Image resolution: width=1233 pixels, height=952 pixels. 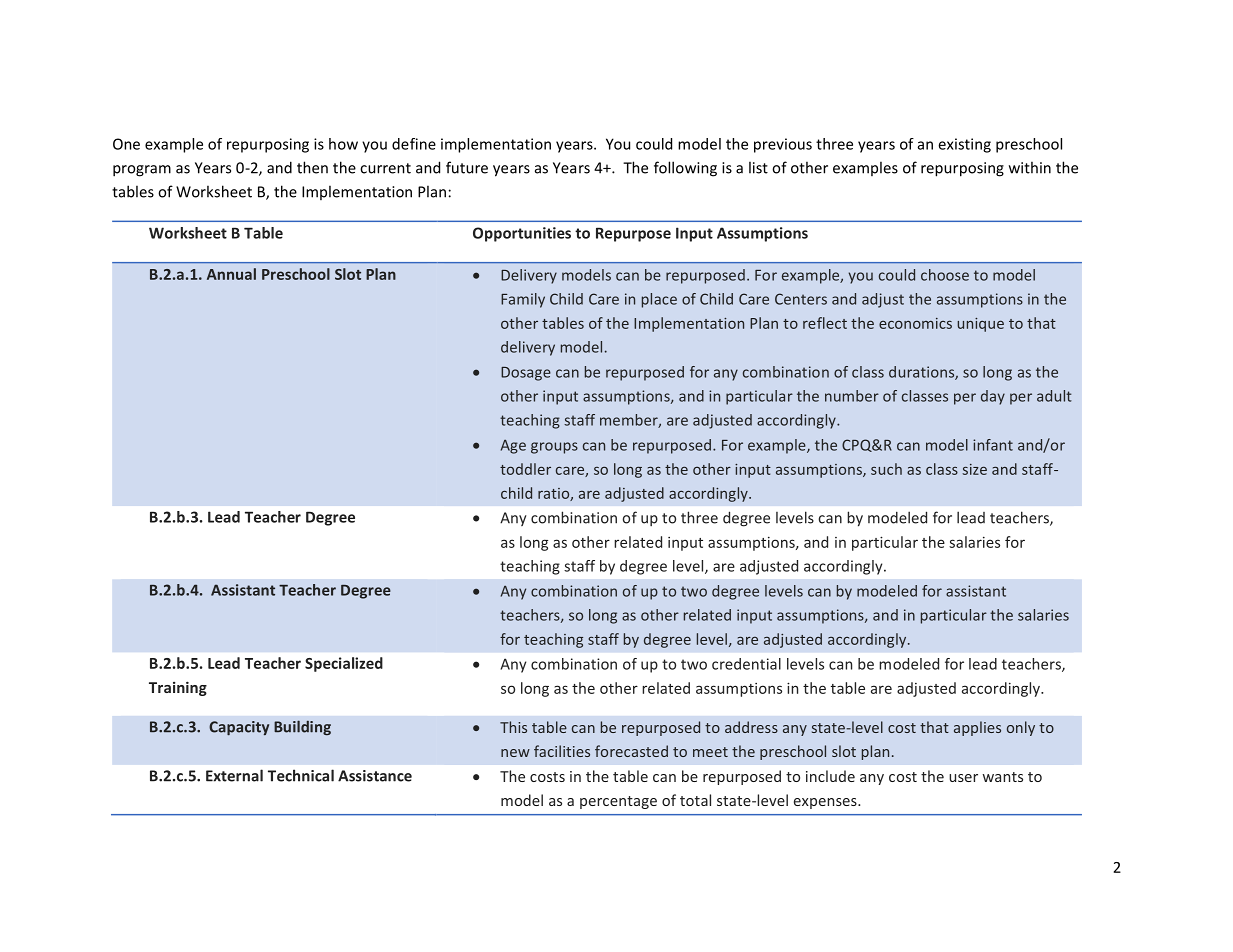 I want to click on size, so click(x=974, y=469).
